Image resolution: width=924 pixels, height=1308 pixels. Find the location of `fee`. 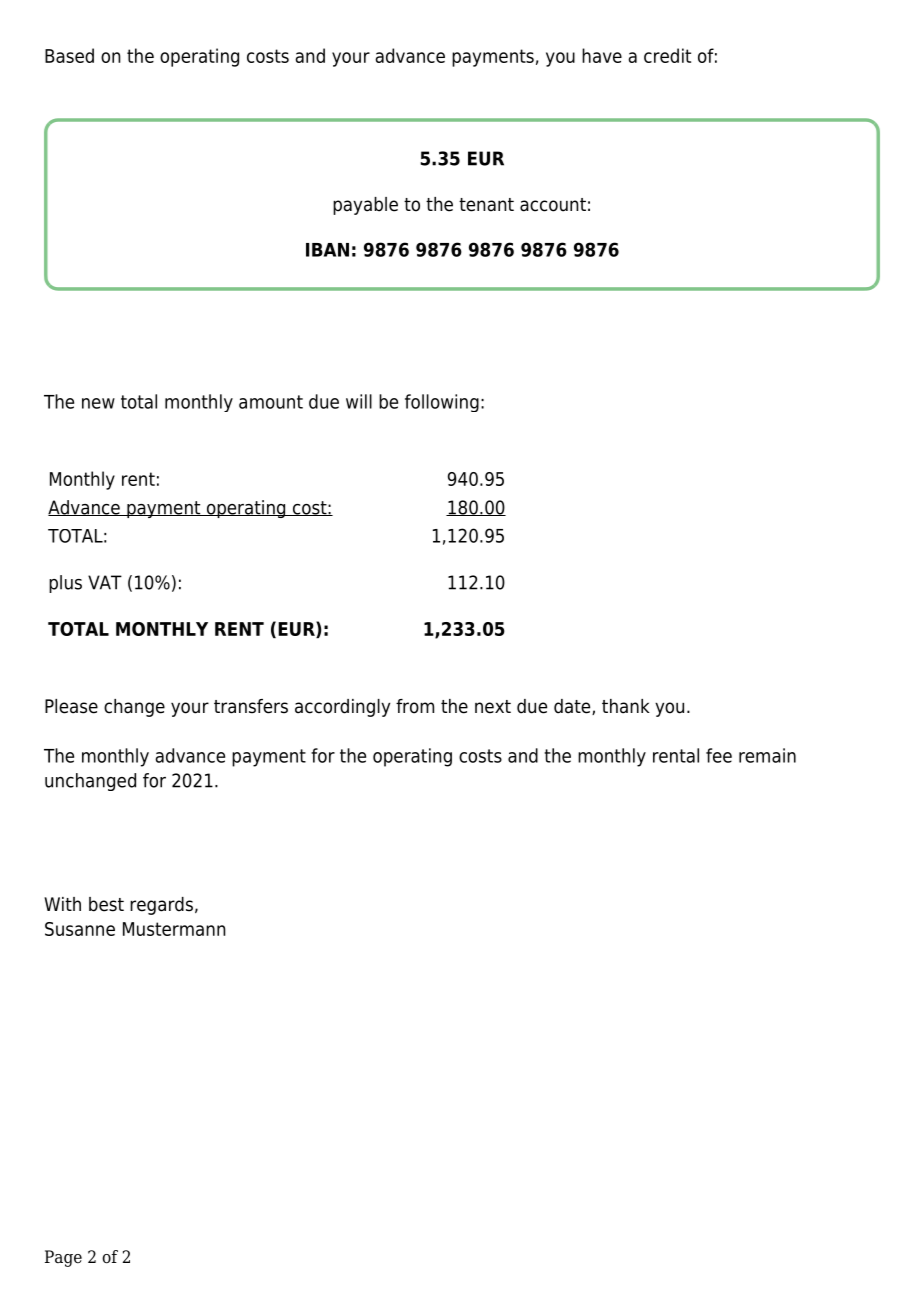

fee is located at coordinates (719, 755).
